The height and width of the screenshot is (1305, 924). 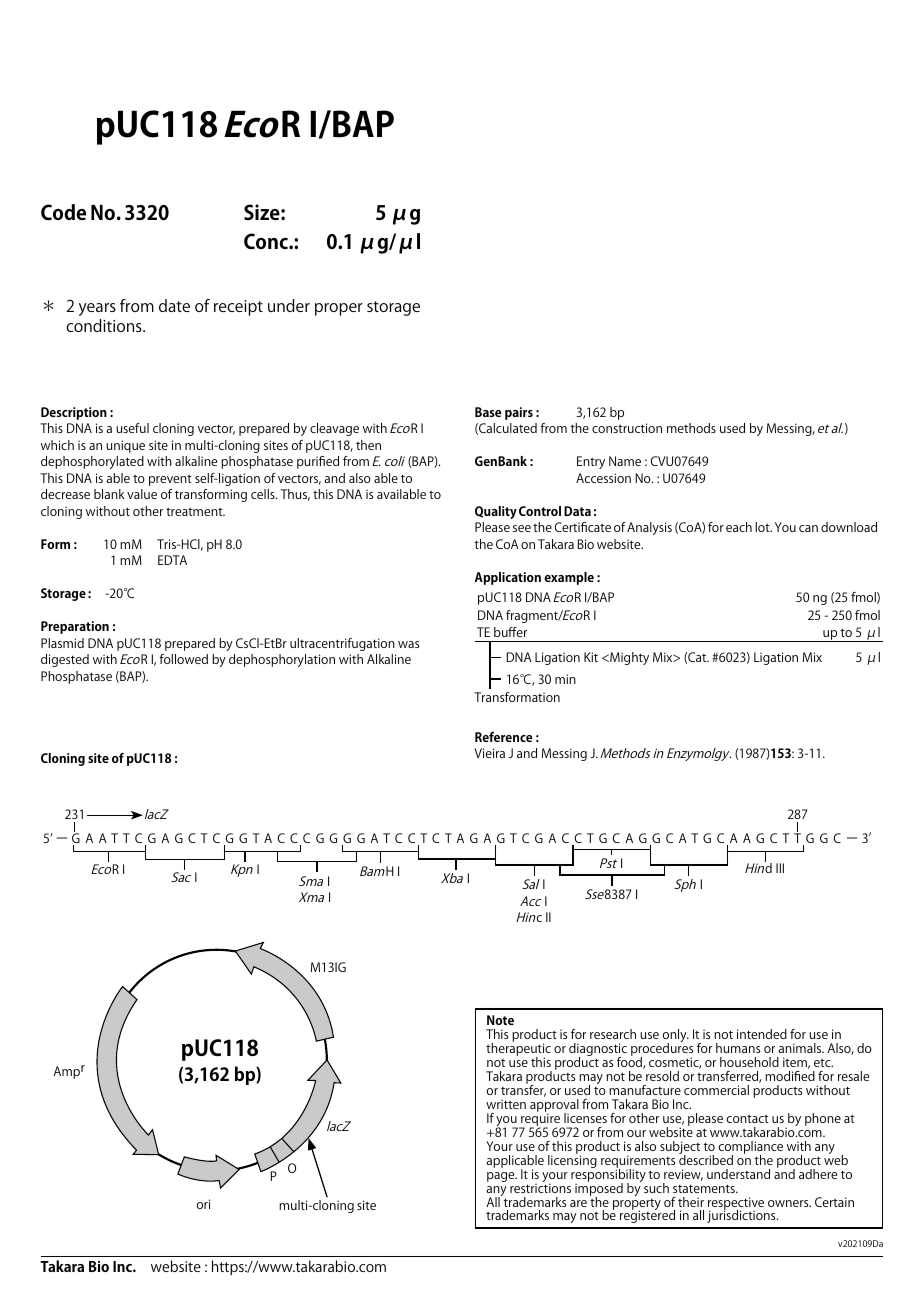 What do you see at coordinates (627, 428) in the screenshot?
I see `construction` at bounding box center [627, 428].
